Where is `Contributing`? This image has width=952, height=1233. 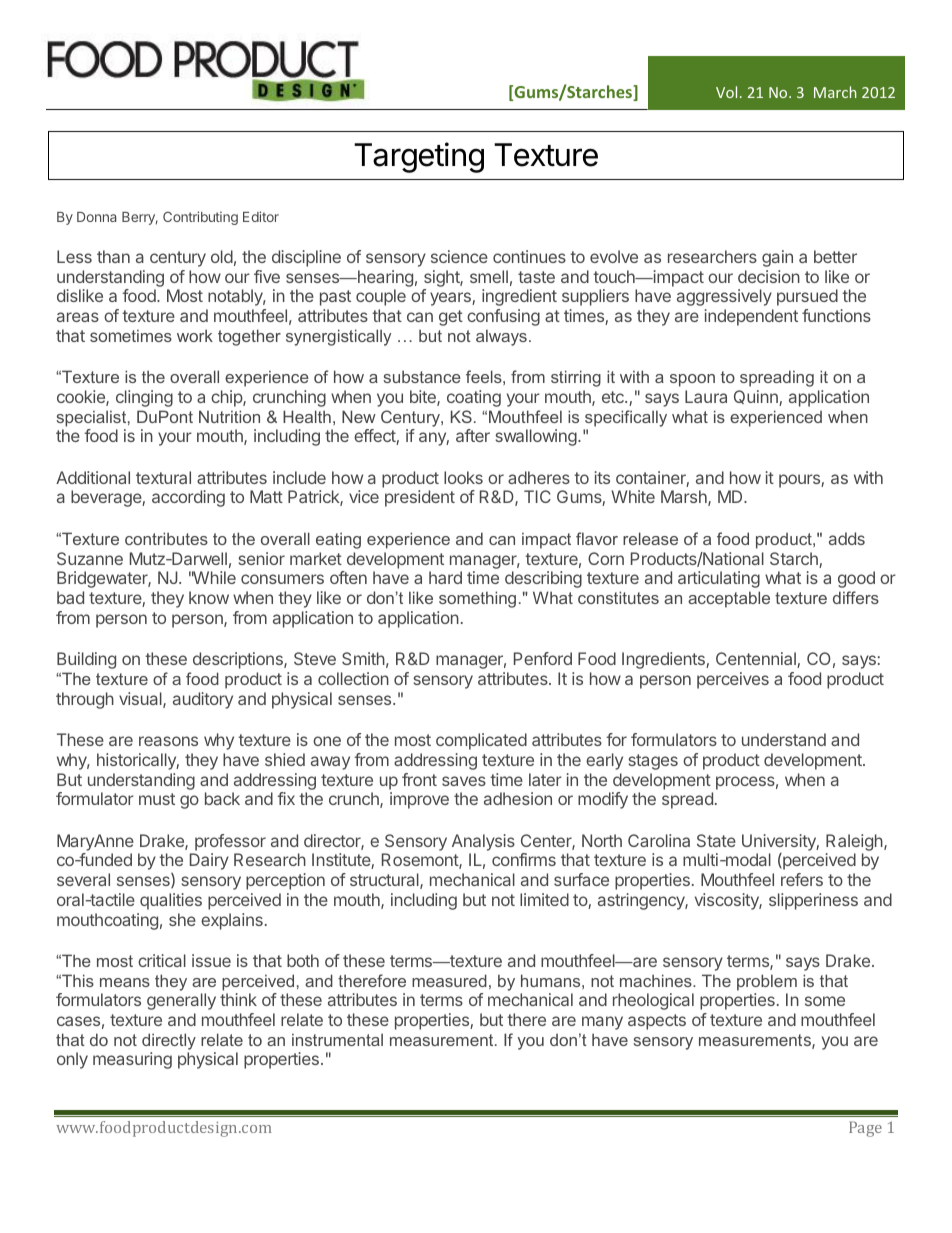
Contributing is located at coordinates (200, 218).
